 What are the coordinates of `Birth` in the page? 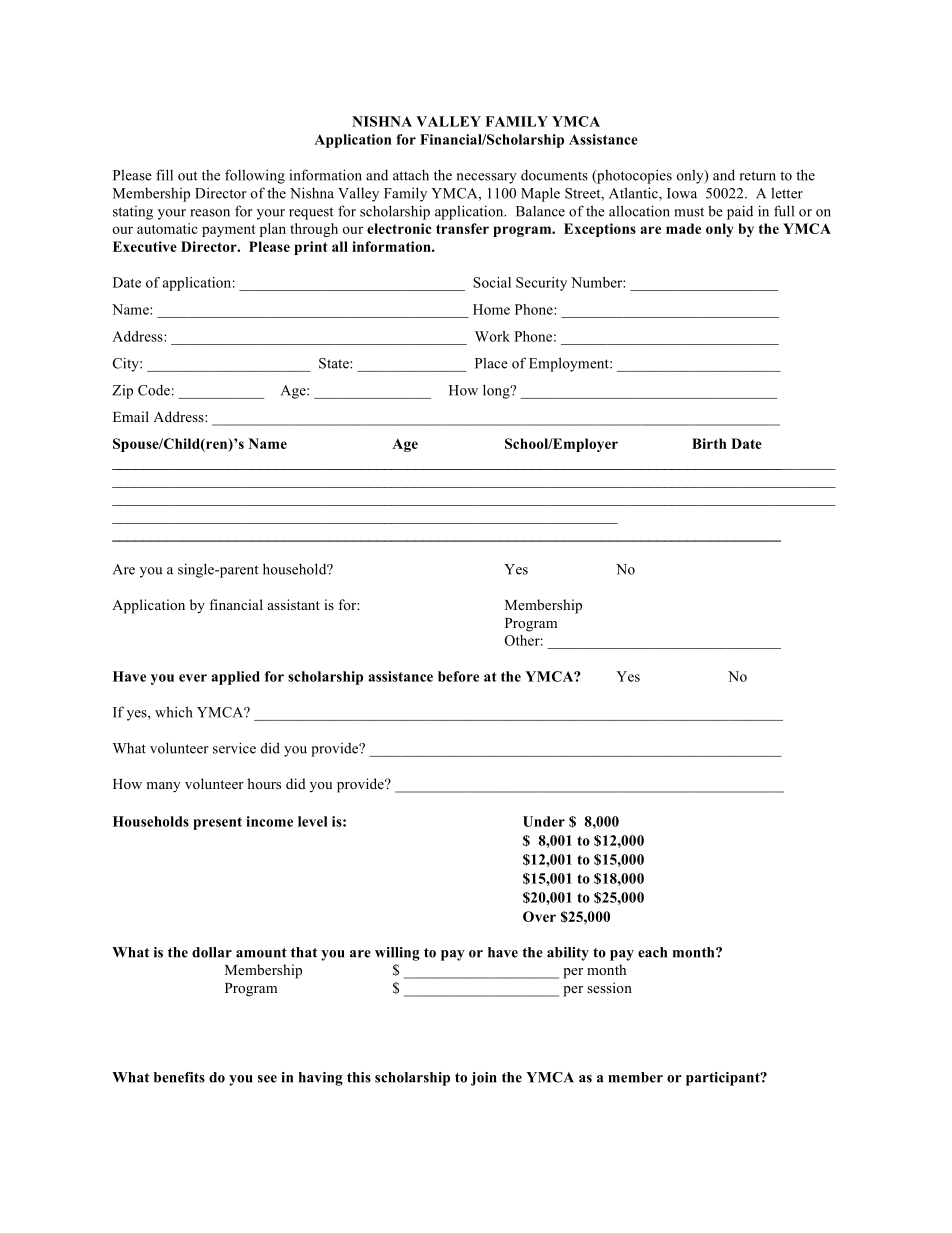 It's located at (709, 443).
